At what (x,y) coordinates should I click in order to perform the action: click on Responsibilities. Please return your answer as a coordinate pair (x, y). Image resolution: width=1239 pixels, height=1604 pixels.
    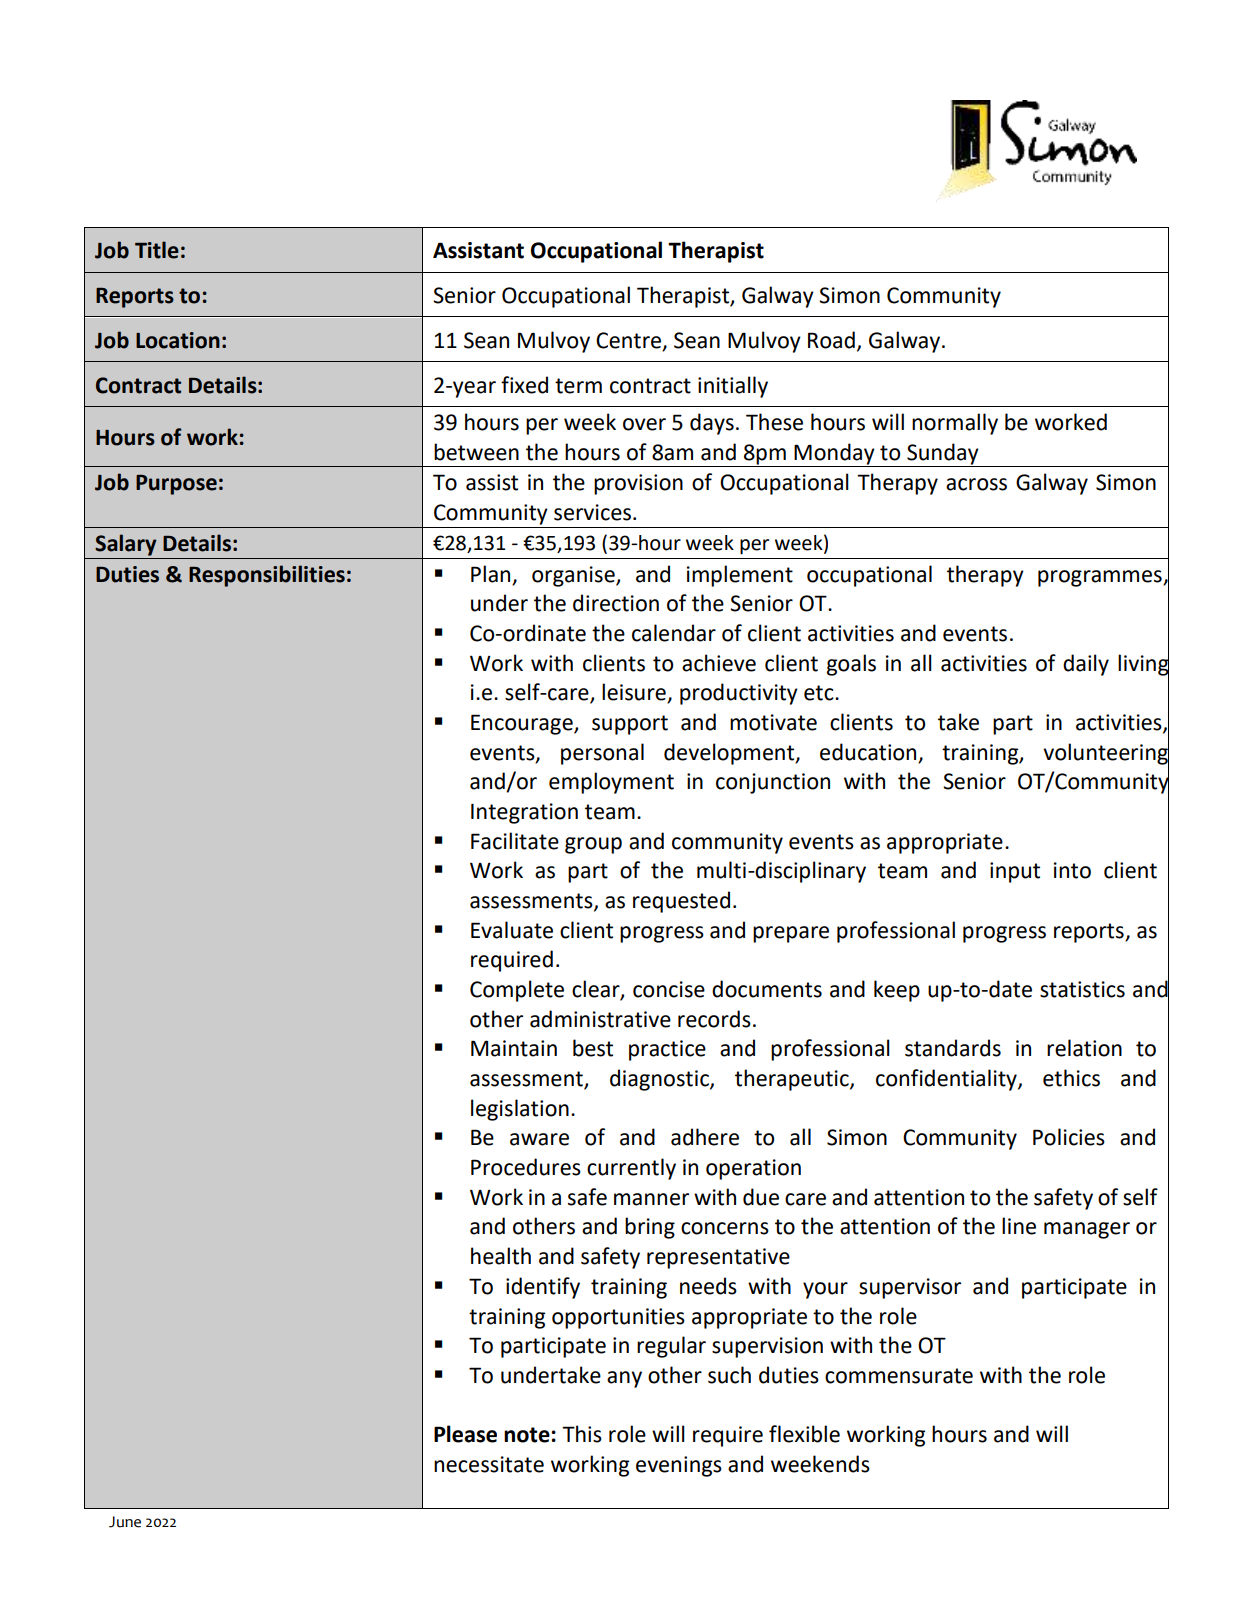
    Looking at the image, I should click on (267, 576).
